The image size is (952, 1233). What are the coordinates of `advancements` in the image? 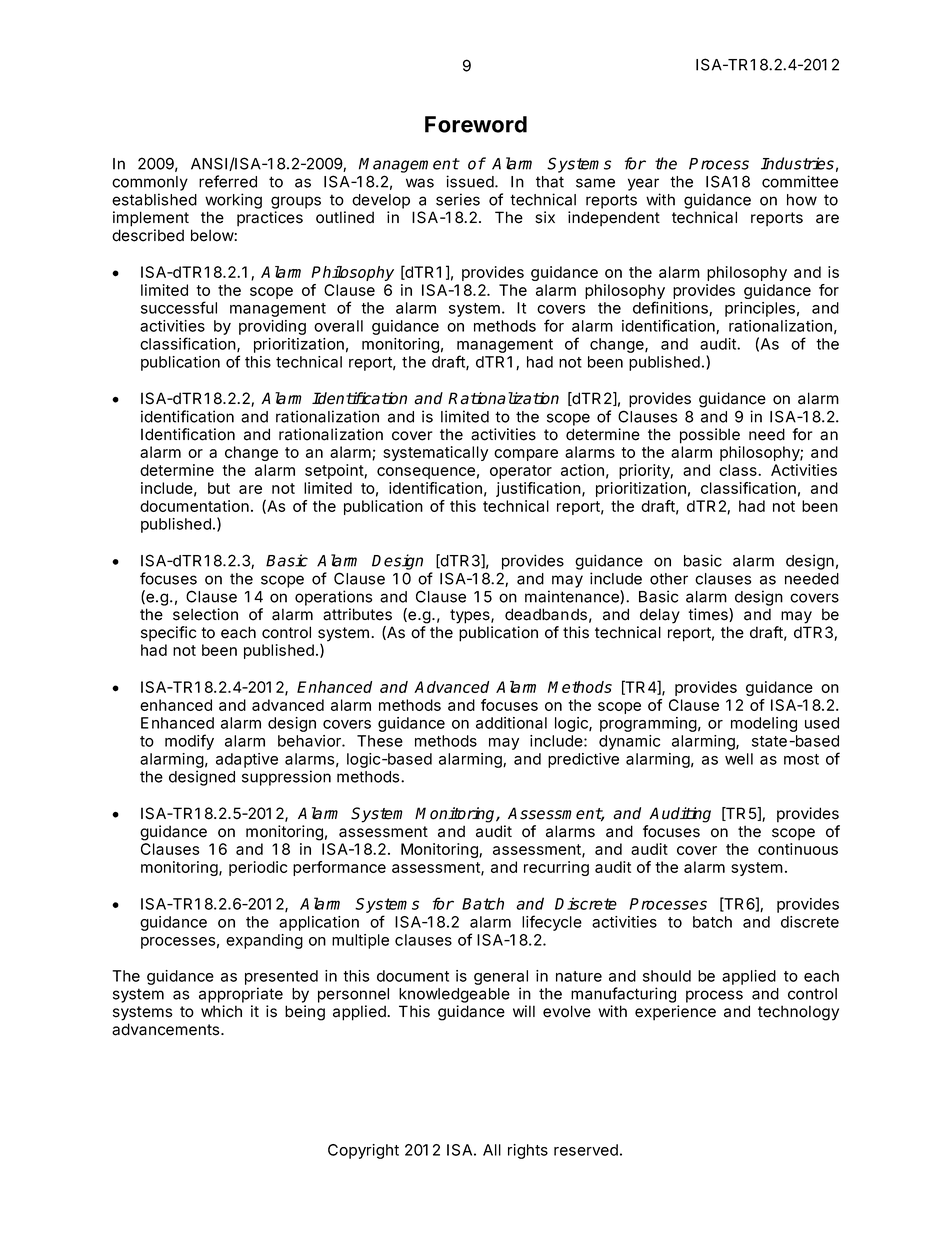 It's located at (167, 1029).
